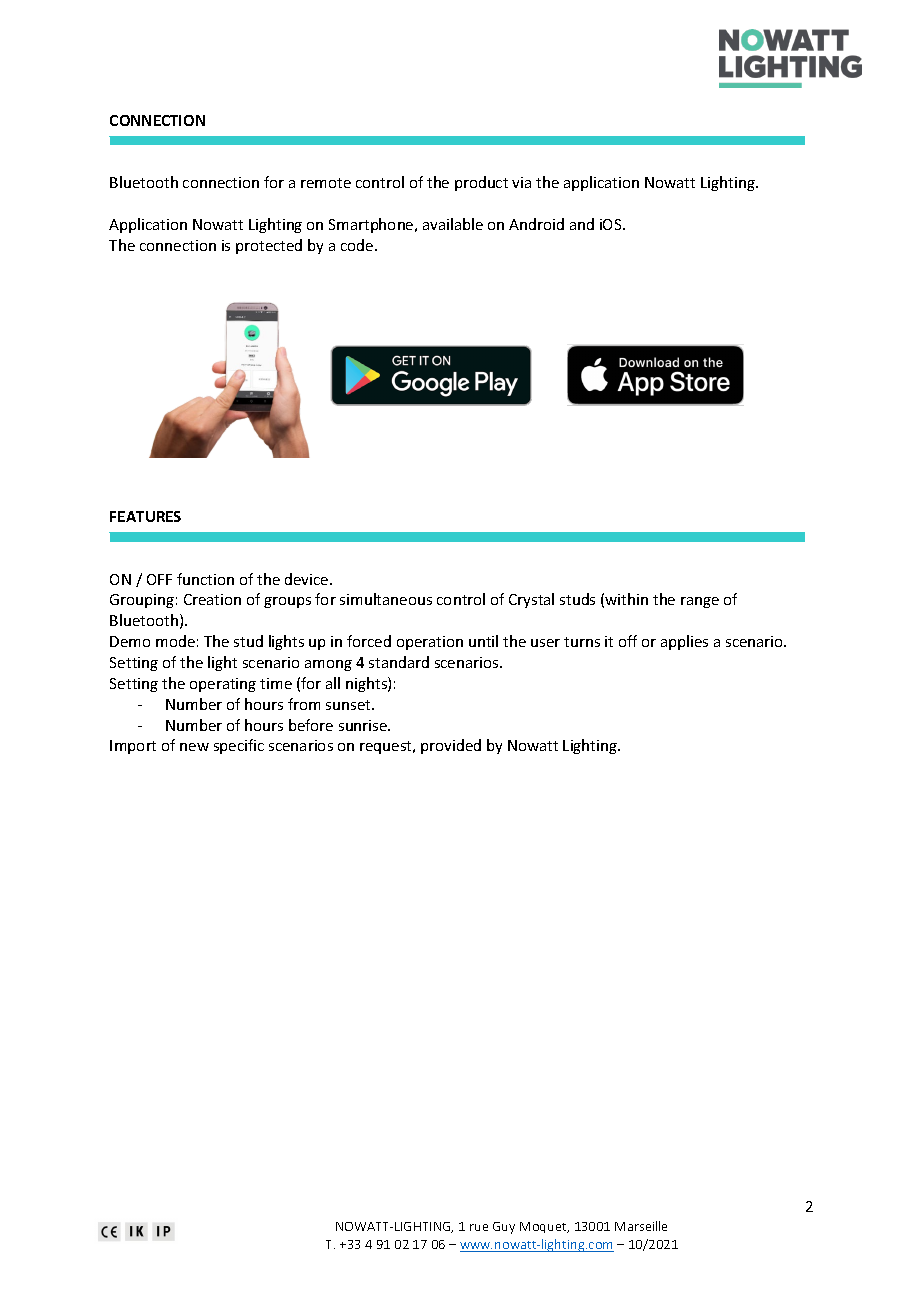 The height and width of the screenshot is (1308, 924). Describe the element at coordinates (194, 747) in the screenshot. I see `new` at that location.
